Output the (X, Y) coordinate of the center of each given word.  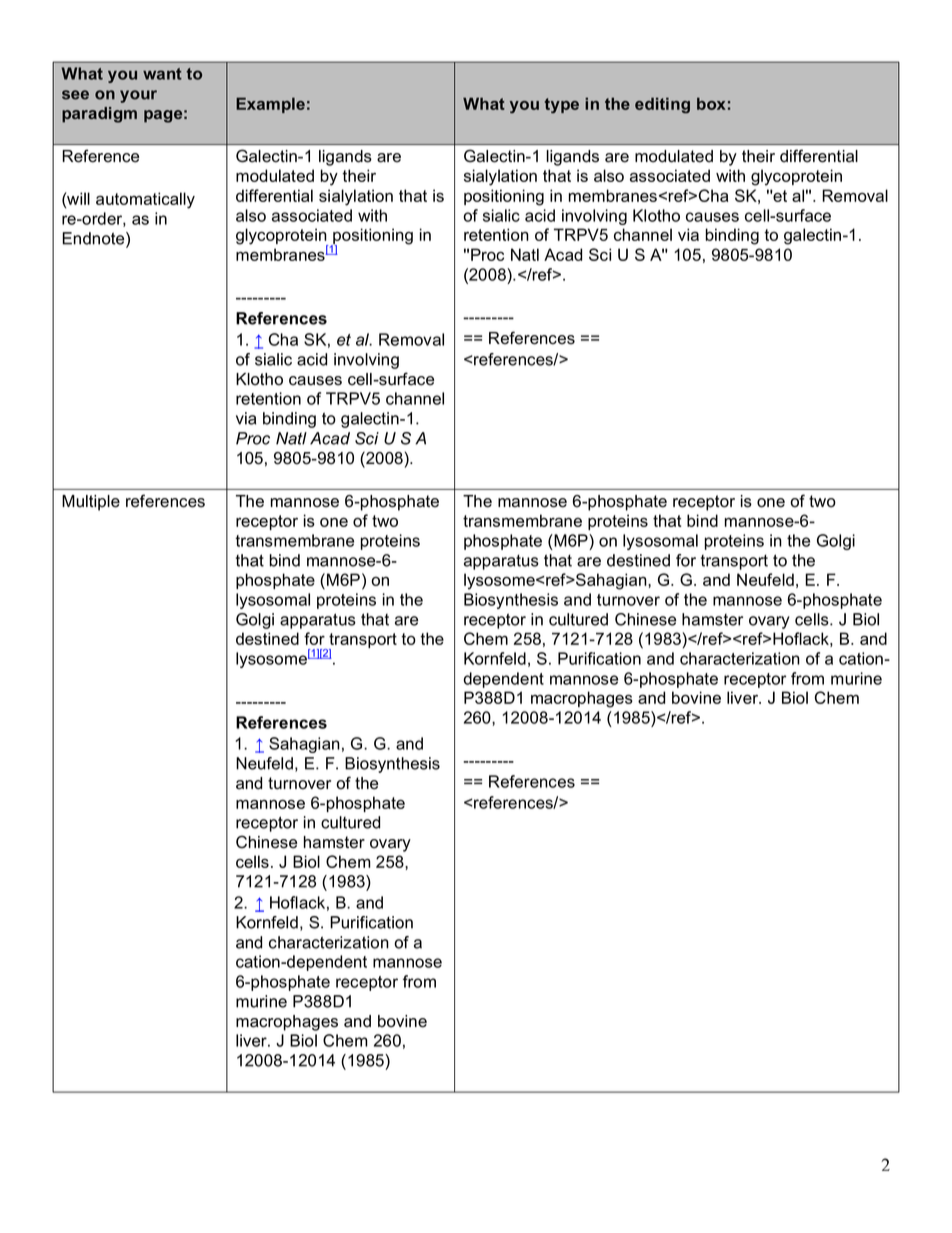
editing (662, 105)
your (138, 96)
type (562, 106)
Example (270, 105)
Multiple (91, 503)
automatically (145, 200)
